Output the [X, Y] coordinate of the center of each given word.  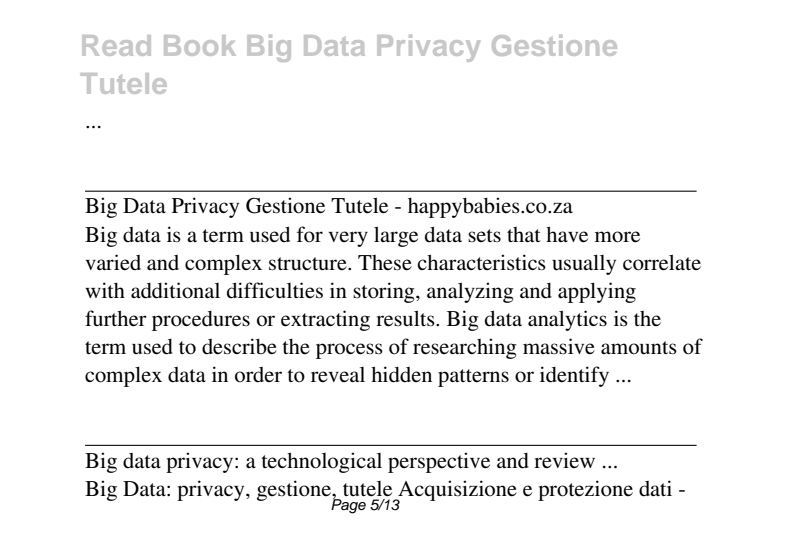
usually [584, 264]
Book [200, 45]
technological [321, 462]
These [385, 263]
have [567, 234]
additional [175, 290]
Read [116, 45]
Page [348, 505]
